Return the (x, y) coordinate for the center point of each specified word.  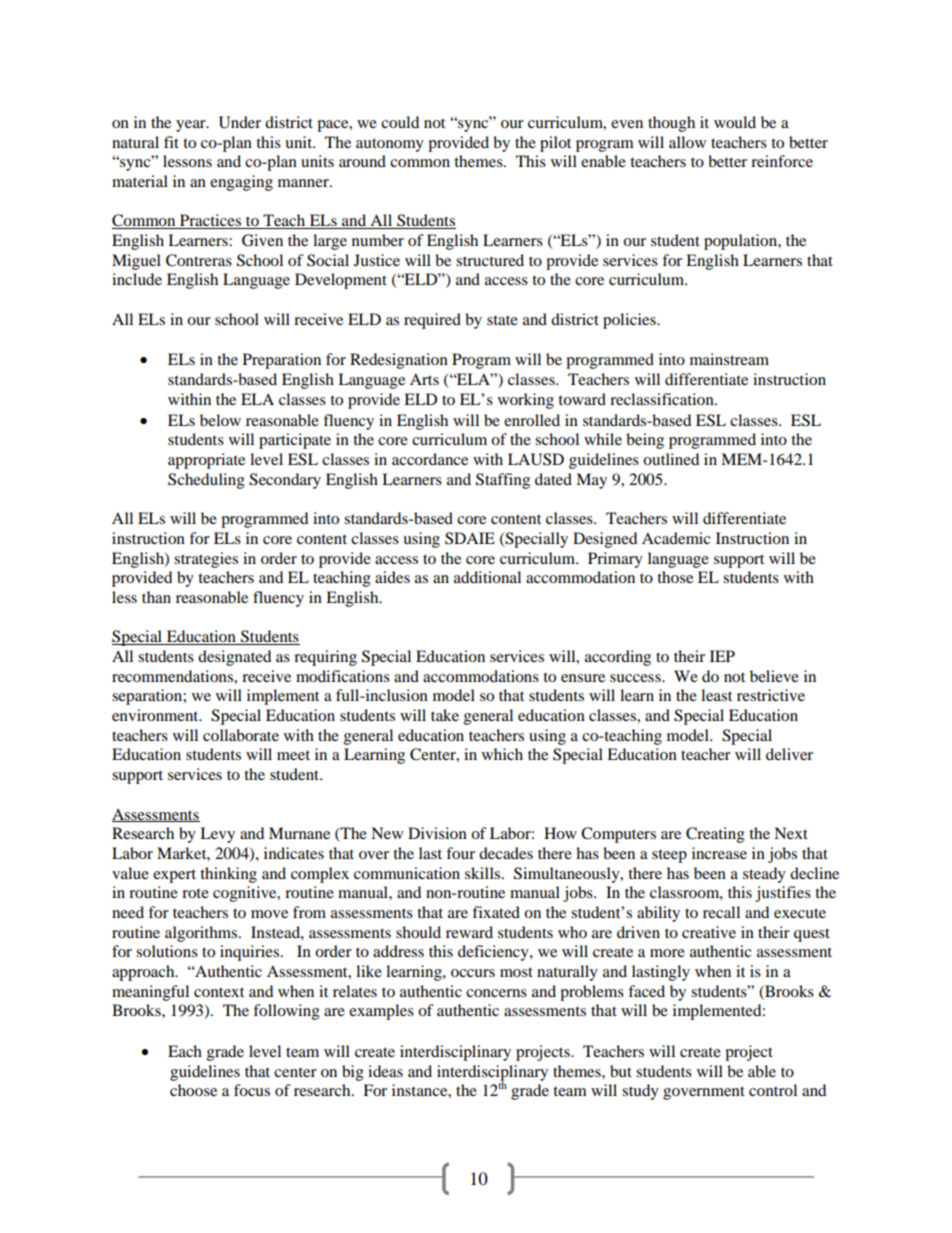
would (735, 122)
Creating (715, 835)
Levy (217, 835)
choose (193, 1090)
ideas (385, 1071)
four (460, 853)
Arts (424, 379)
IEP (722, 656)
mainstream (729, 359)
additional (487, 577)
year (192, 126)
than (156, 597)
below (220, 420)
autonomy (390, 145)
